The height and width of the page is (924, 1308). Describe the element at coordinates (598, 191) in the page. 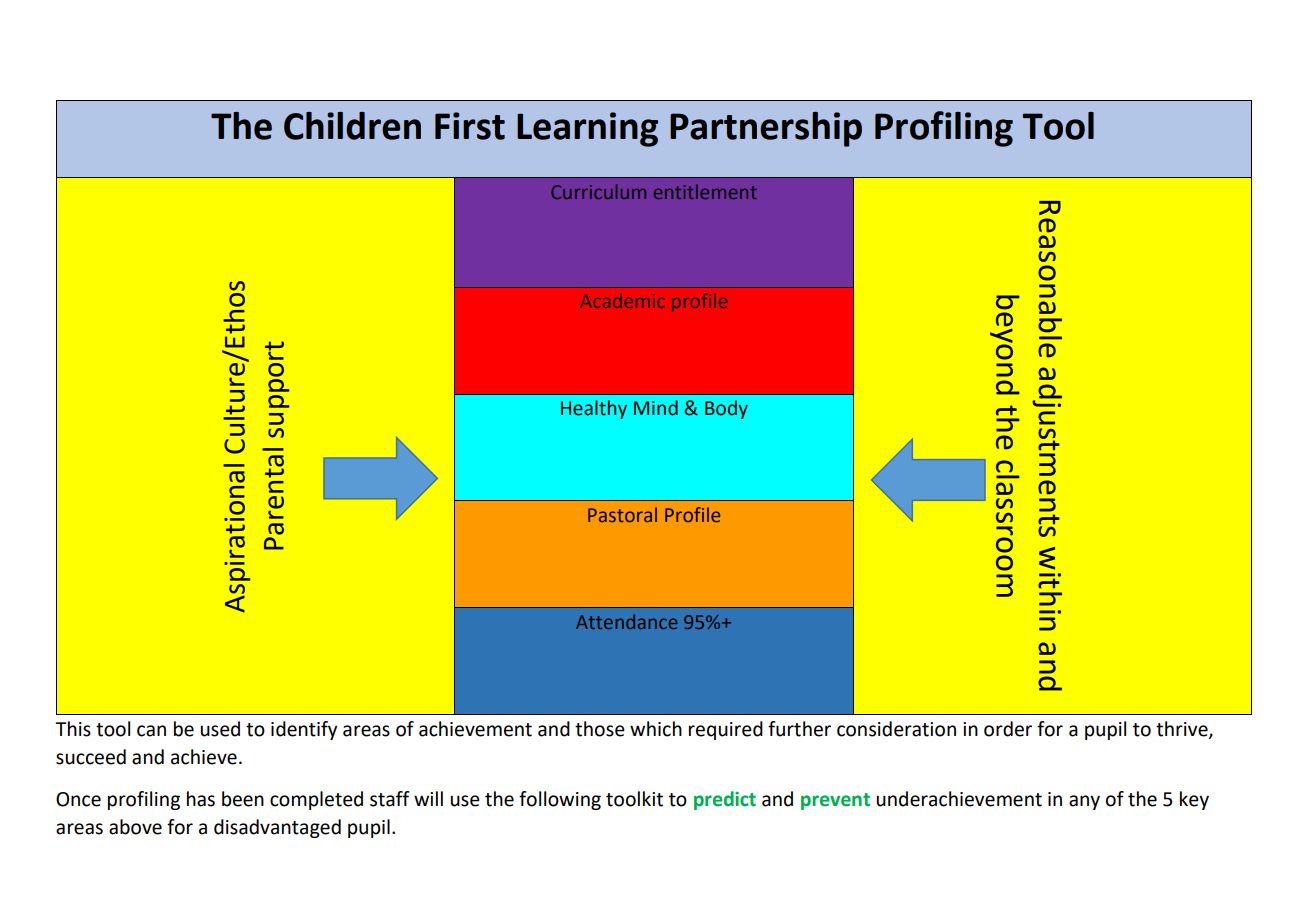

I see `Curriculum` at that location.
